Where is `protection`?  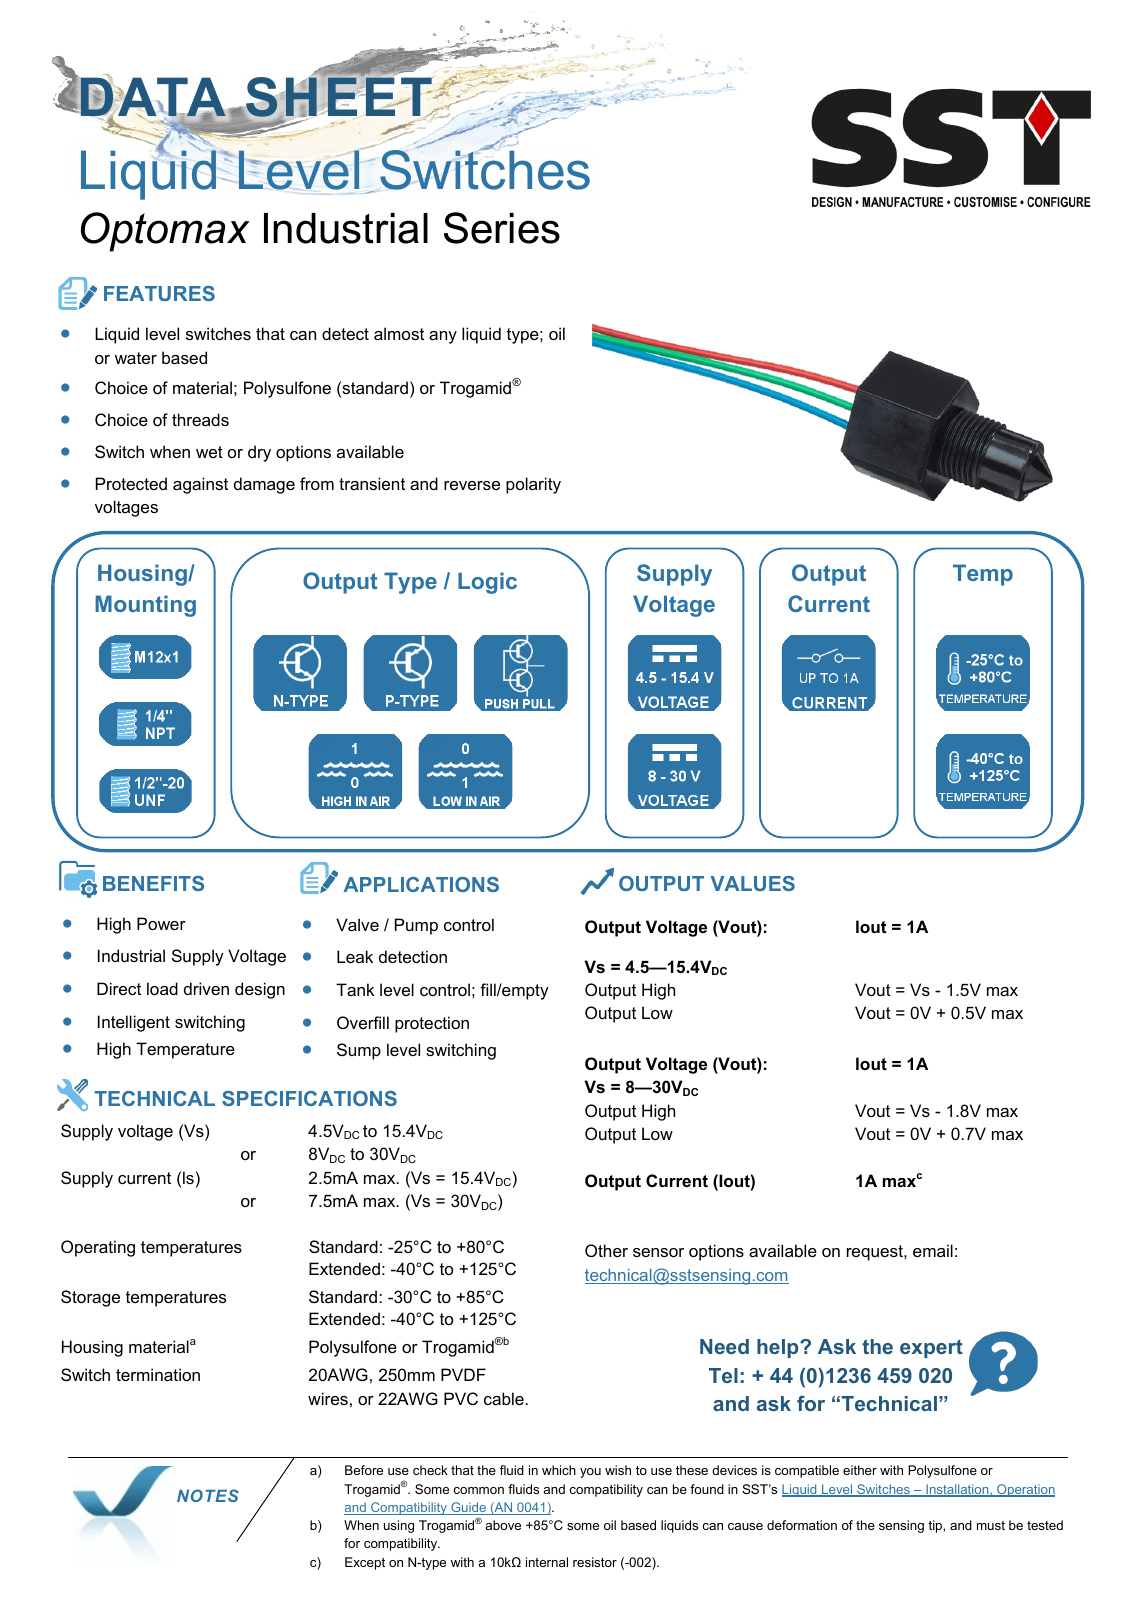
protection is located at coordinates (432, 1024).
